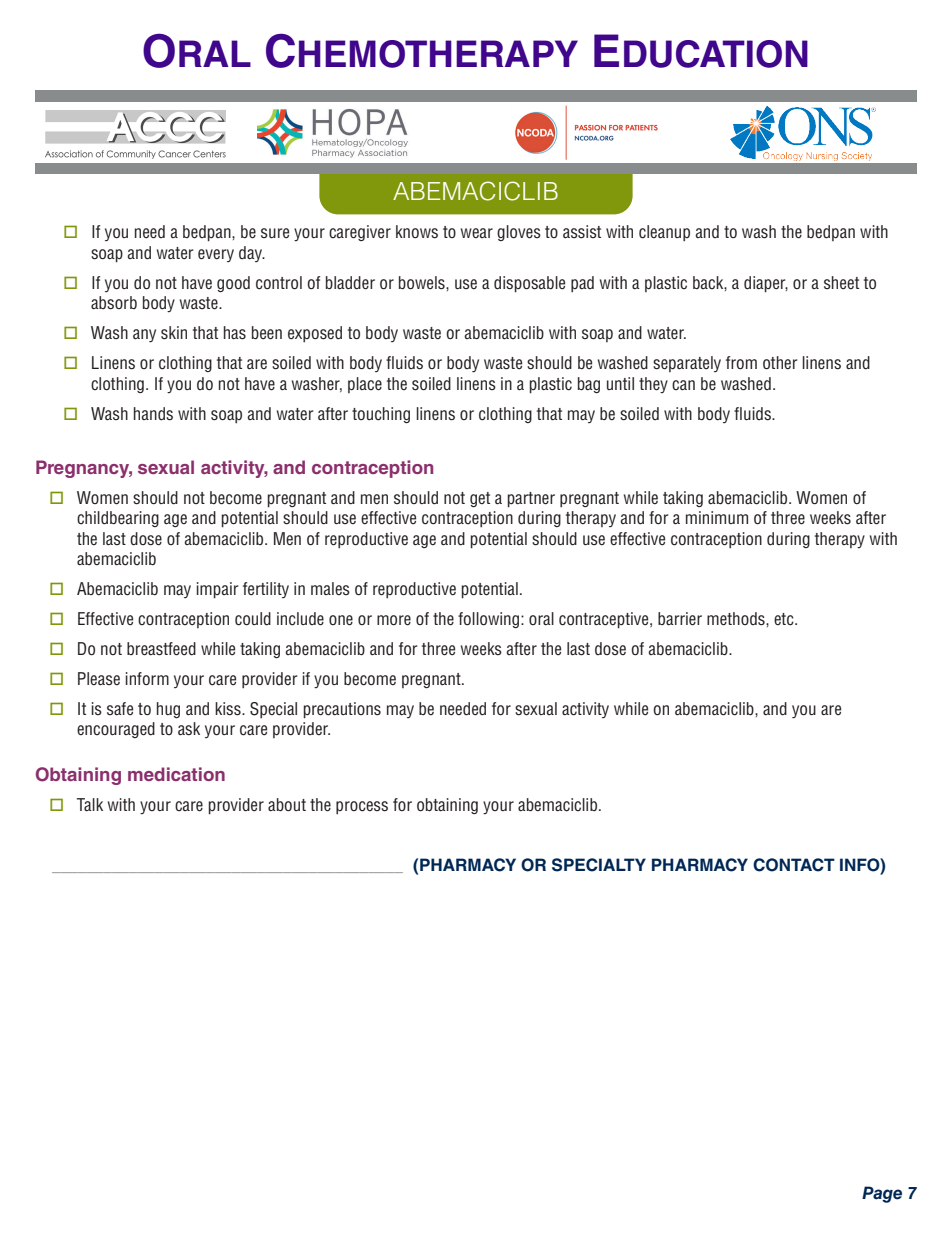  I want to click on childbearing, so click(118, 519).
